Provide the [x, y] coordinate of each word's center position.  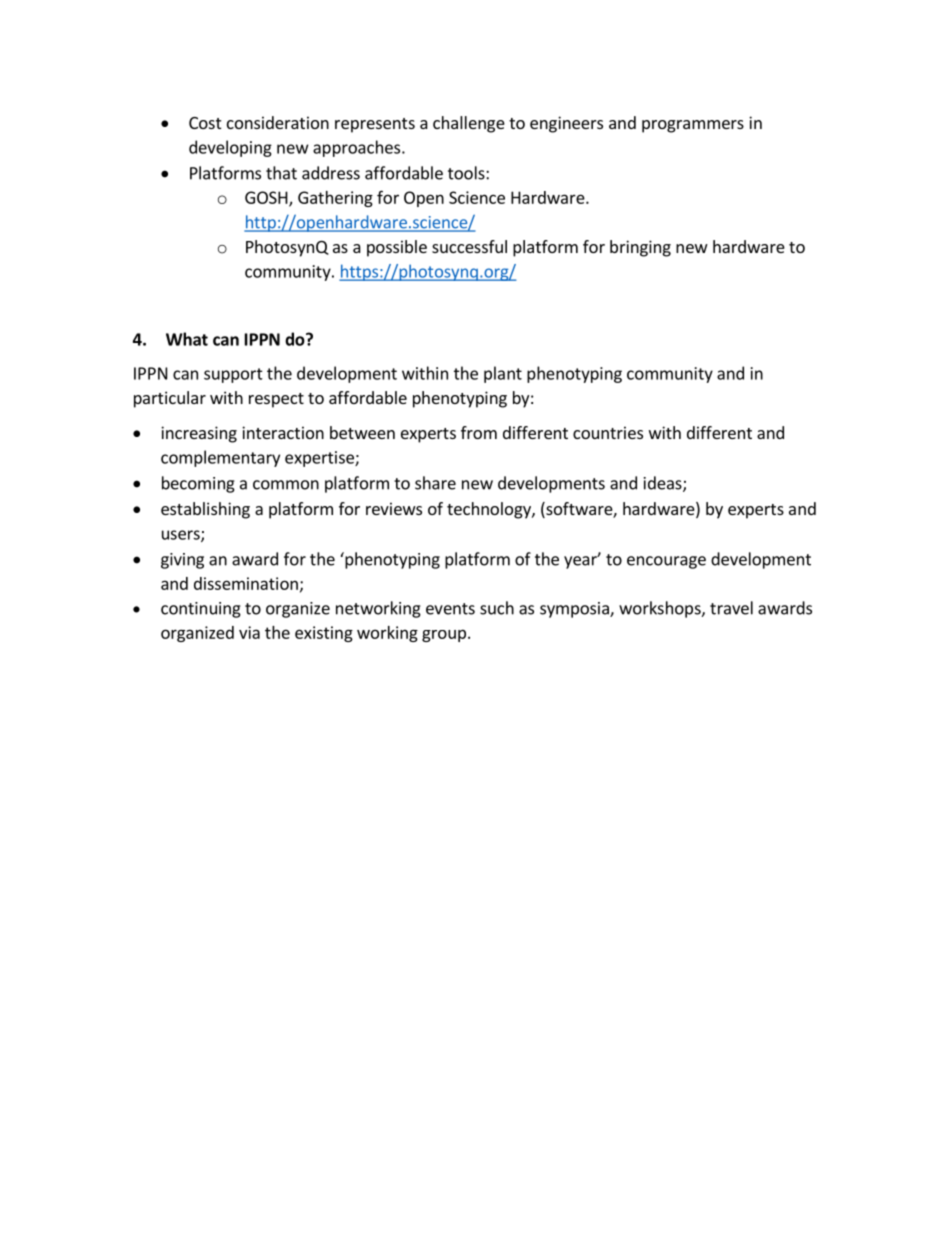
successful [469, 246]
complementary [220, 458]
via [249, 632]
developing [230, 148]
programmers [693, 126]
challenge [469, 124]
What [187, 339]
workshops [661, 609]
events [450, 609]
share [435, 483]
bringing [640, 248]
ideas [664, 484]
